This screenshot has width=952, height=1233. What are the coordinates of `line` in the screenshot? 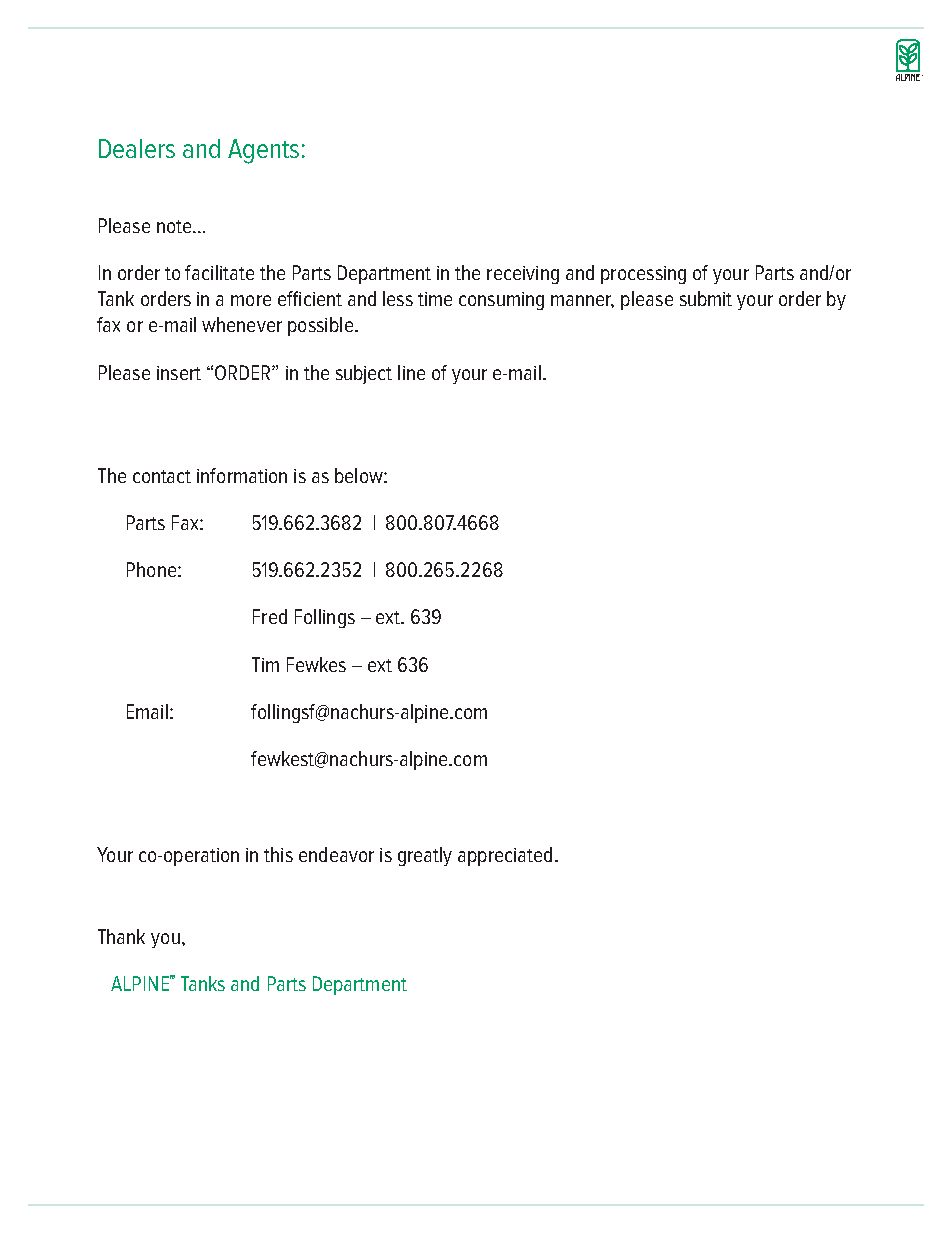 It's located at (411, 372).
